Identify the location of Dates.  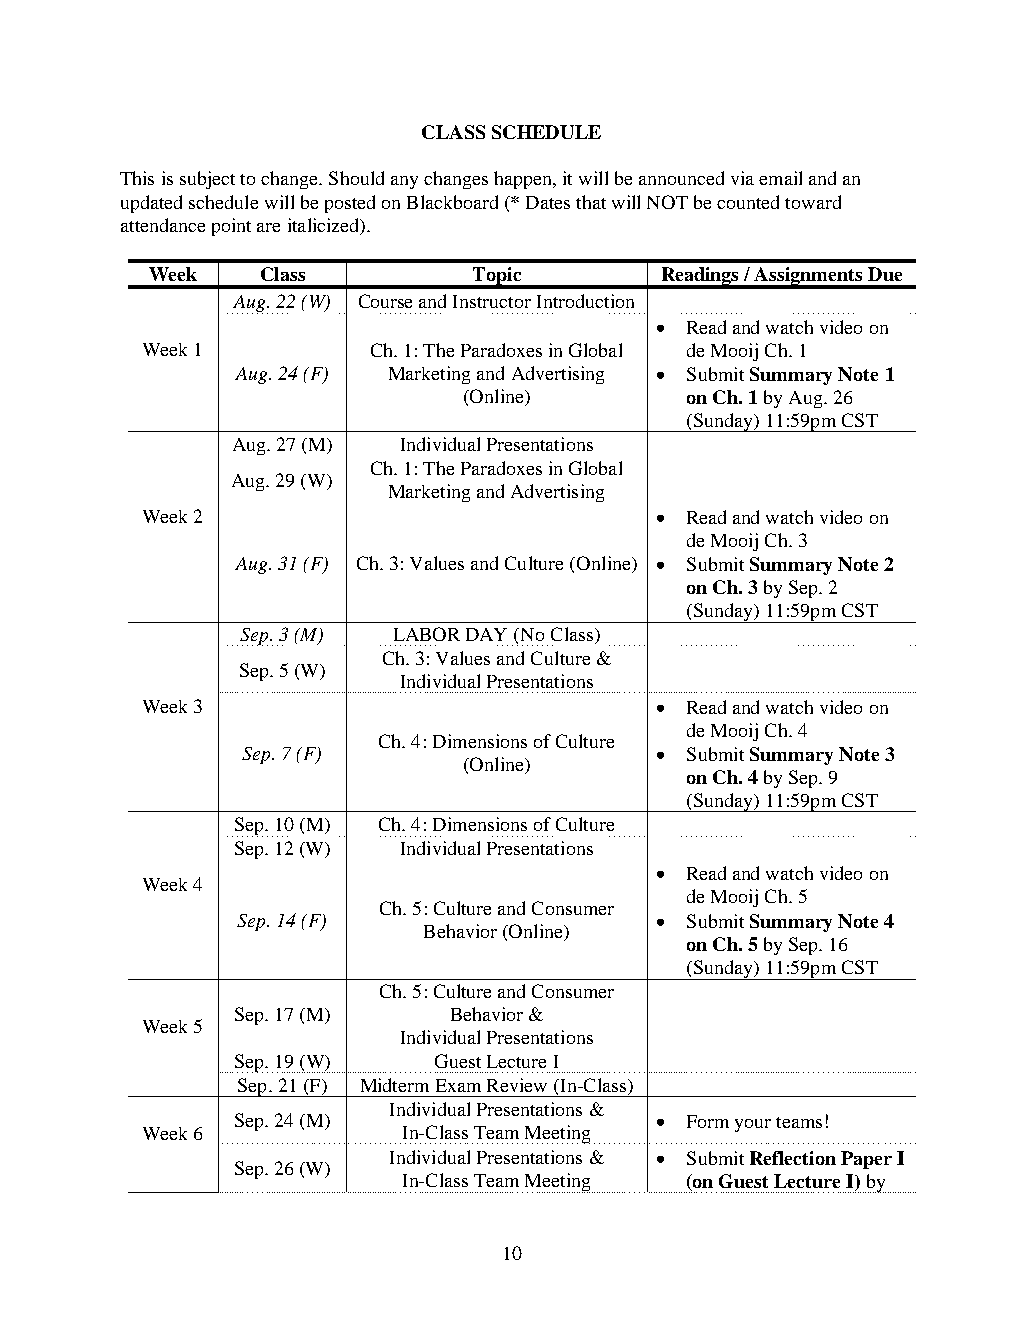
(548, 202).
